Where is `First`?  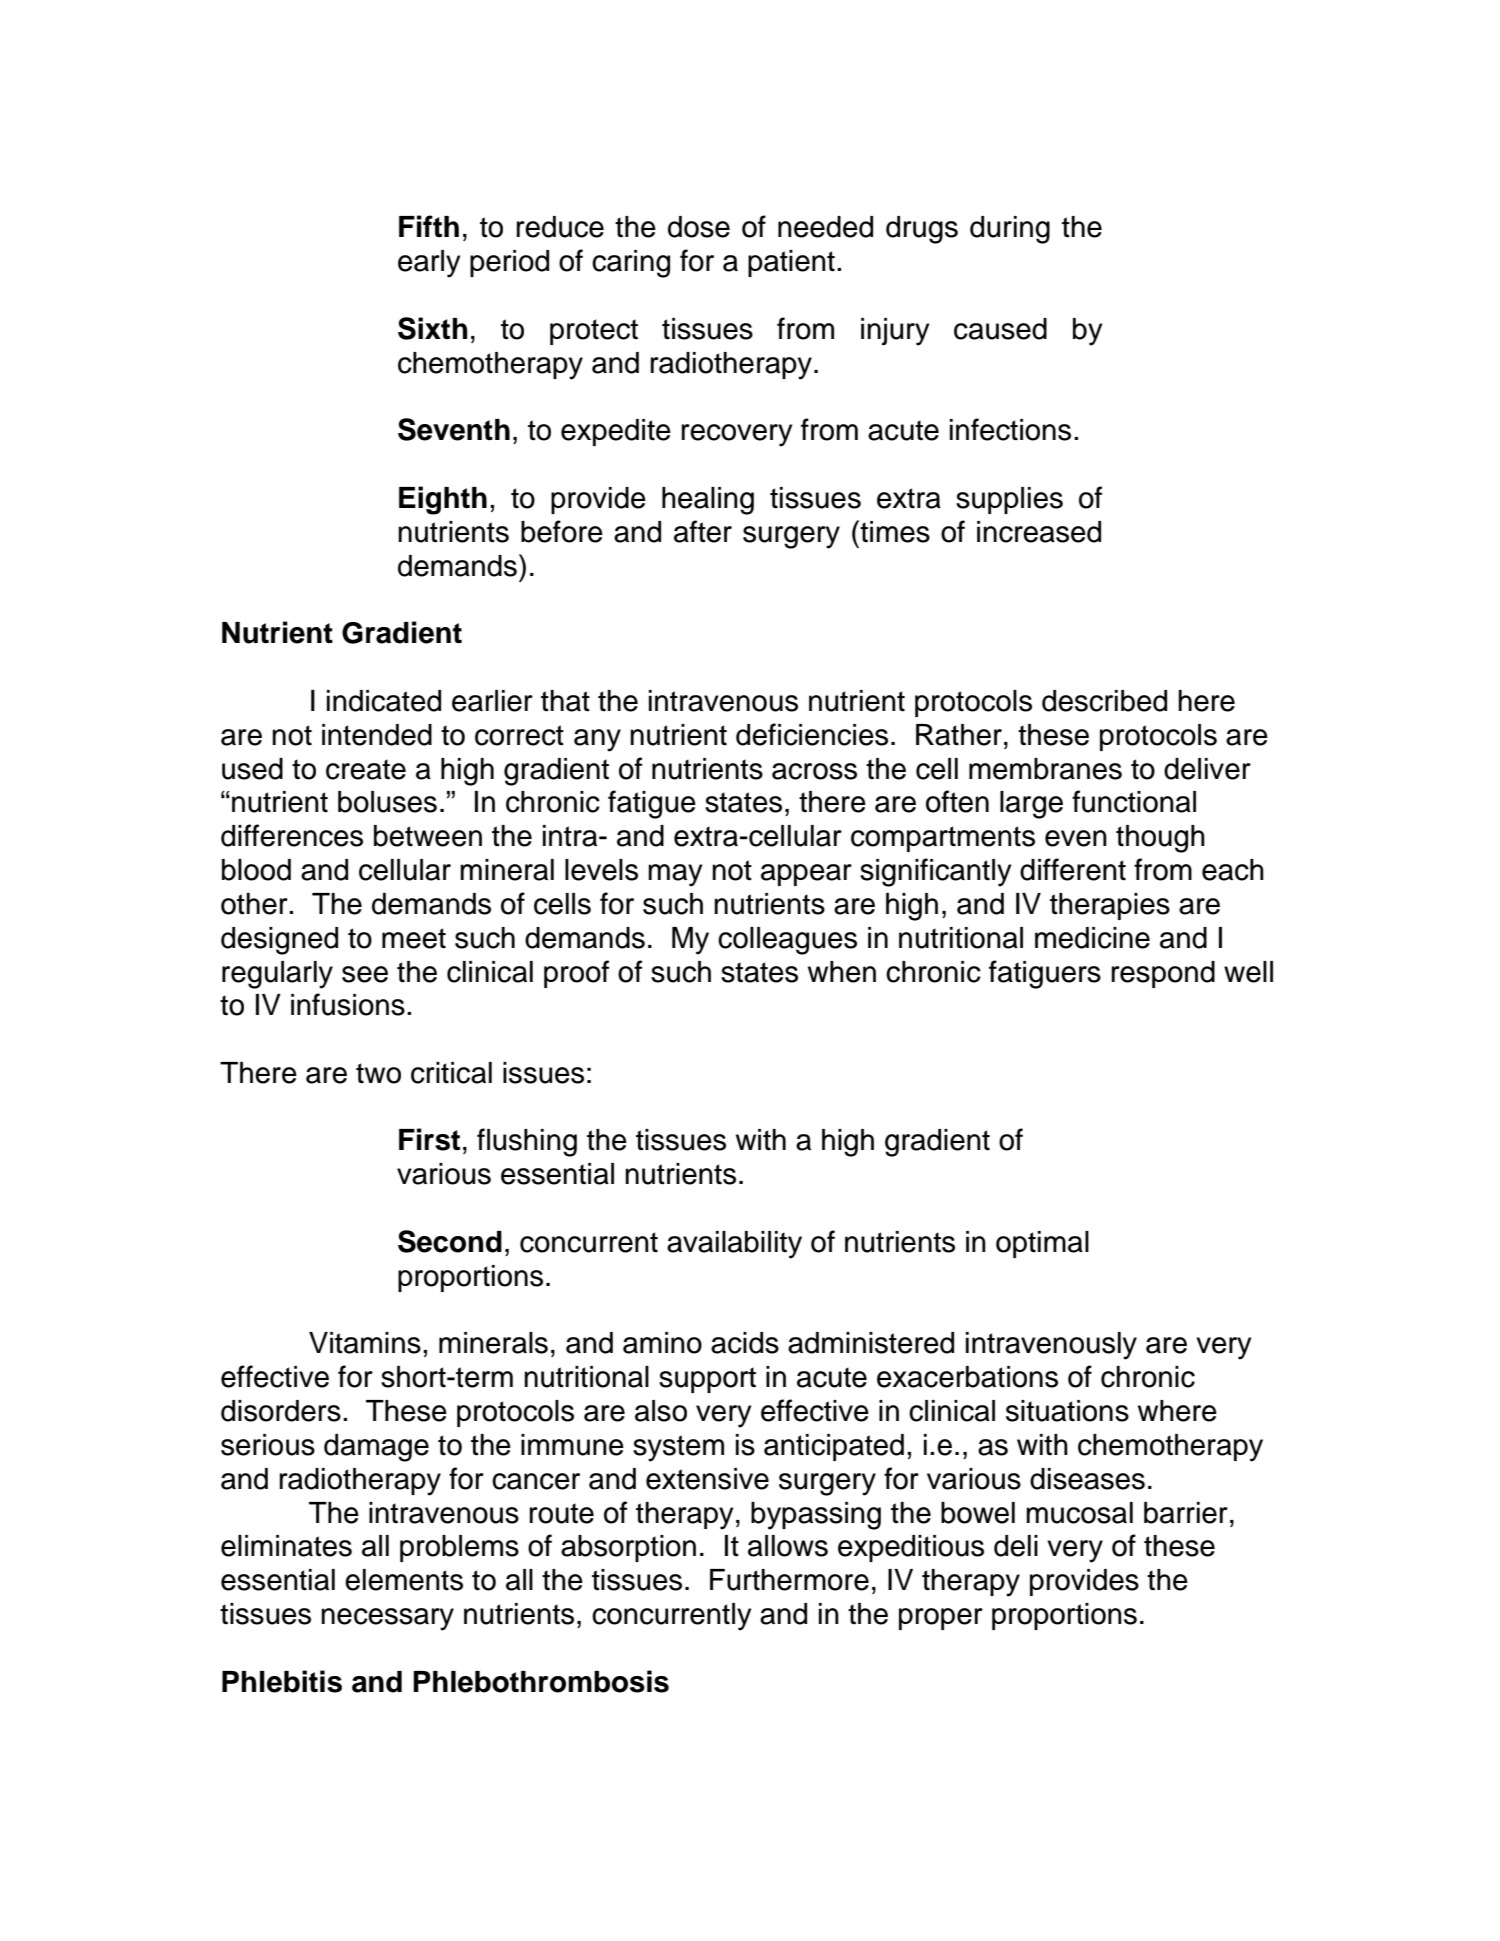
First is located at coordinates (429, 1139).
